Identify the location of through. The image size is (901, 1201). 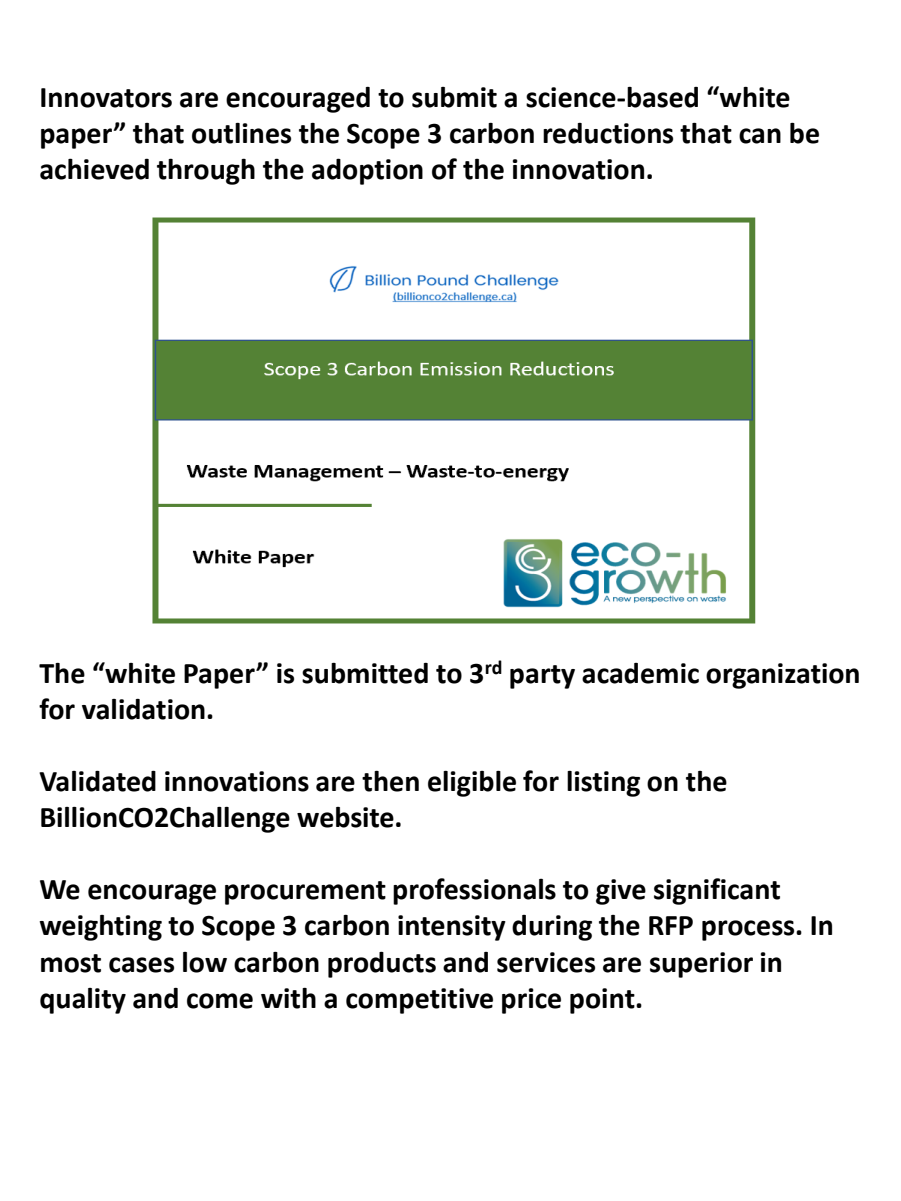
(206, 171).
